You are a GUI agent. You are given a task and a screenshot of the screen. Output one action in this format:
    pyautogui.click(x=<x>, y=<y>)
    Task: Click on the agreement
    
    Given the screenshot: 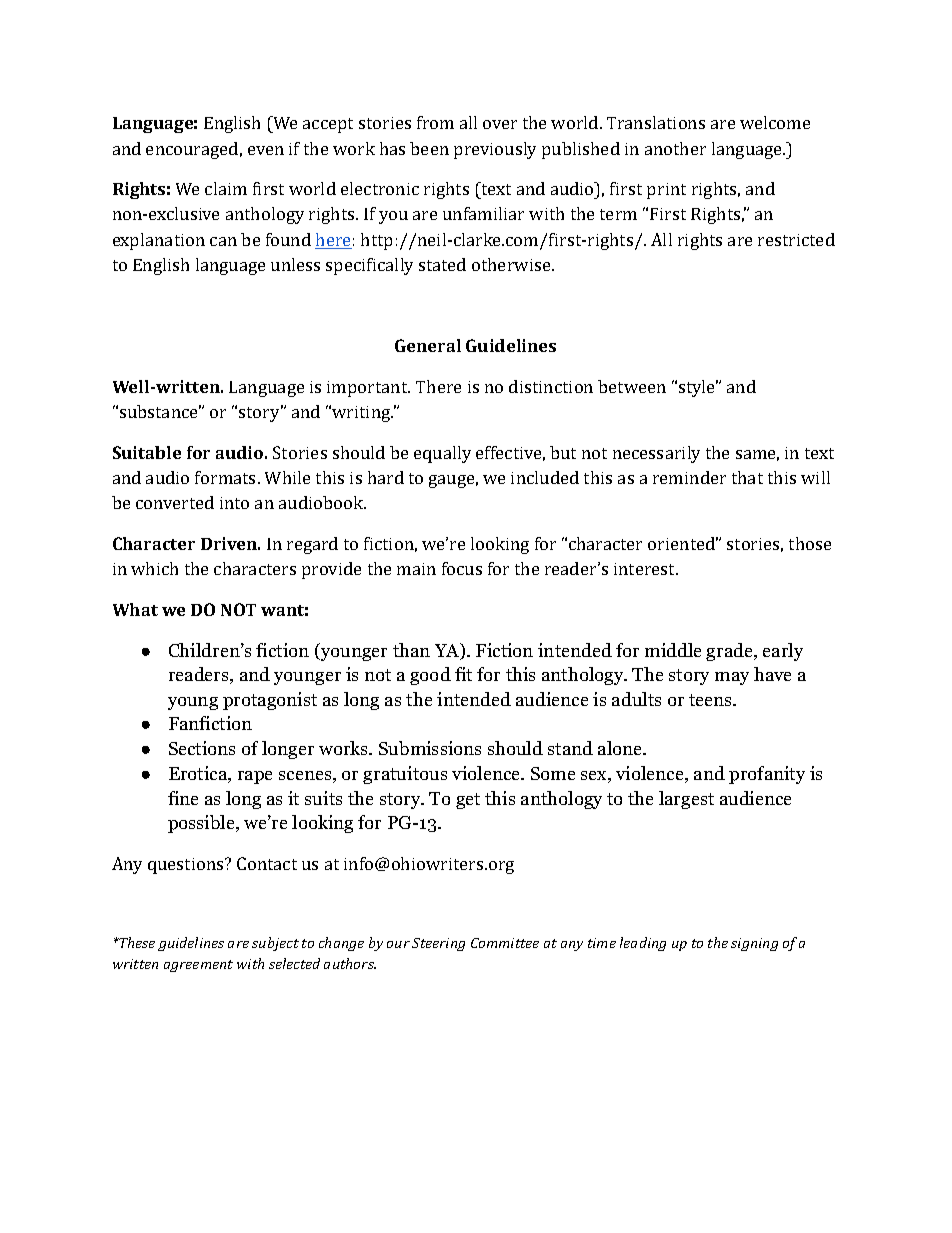 What is the action you would take?
    pyautogui.click(x=198, y=966)
